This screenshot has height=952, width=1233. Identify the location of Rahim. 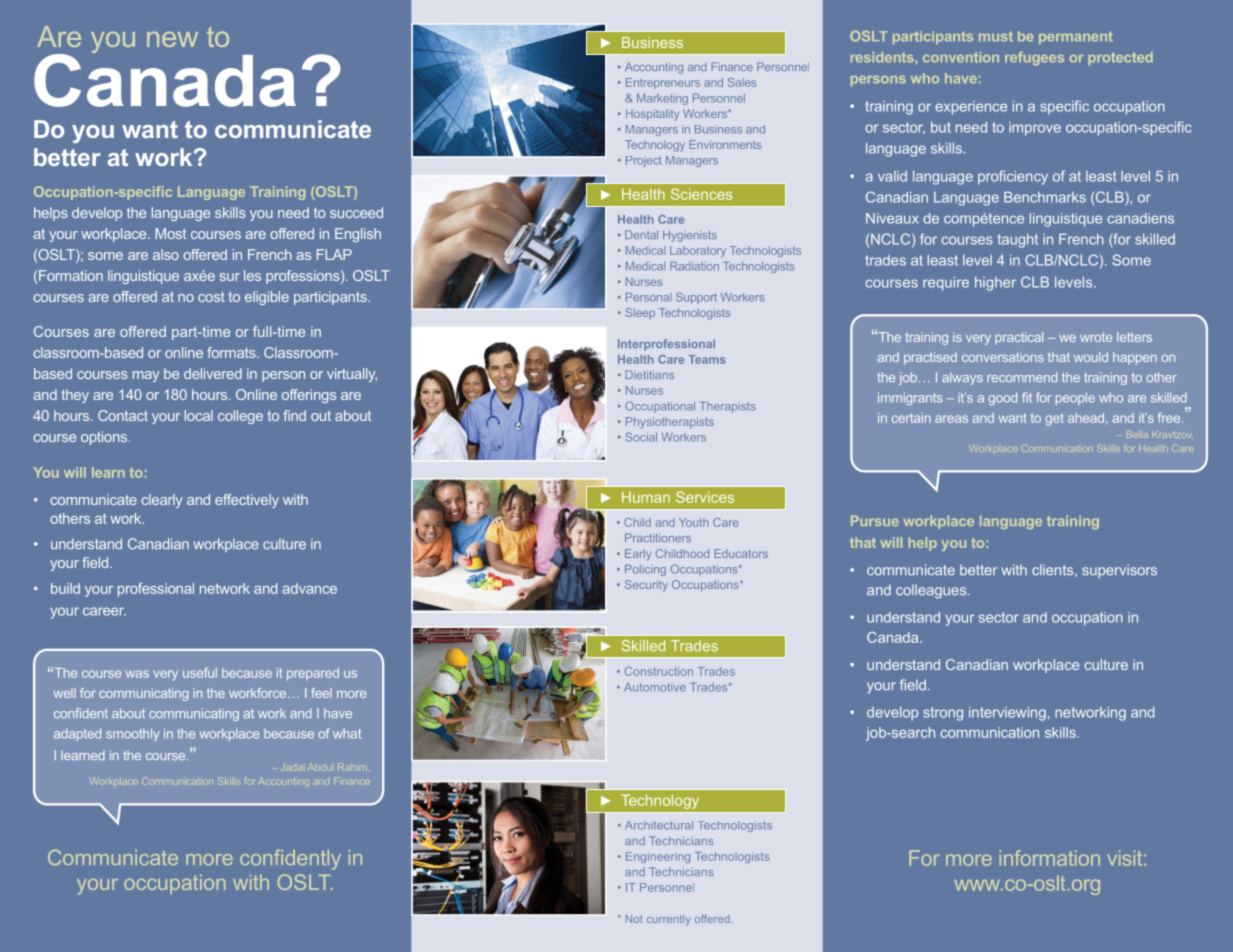
(352, 767).
